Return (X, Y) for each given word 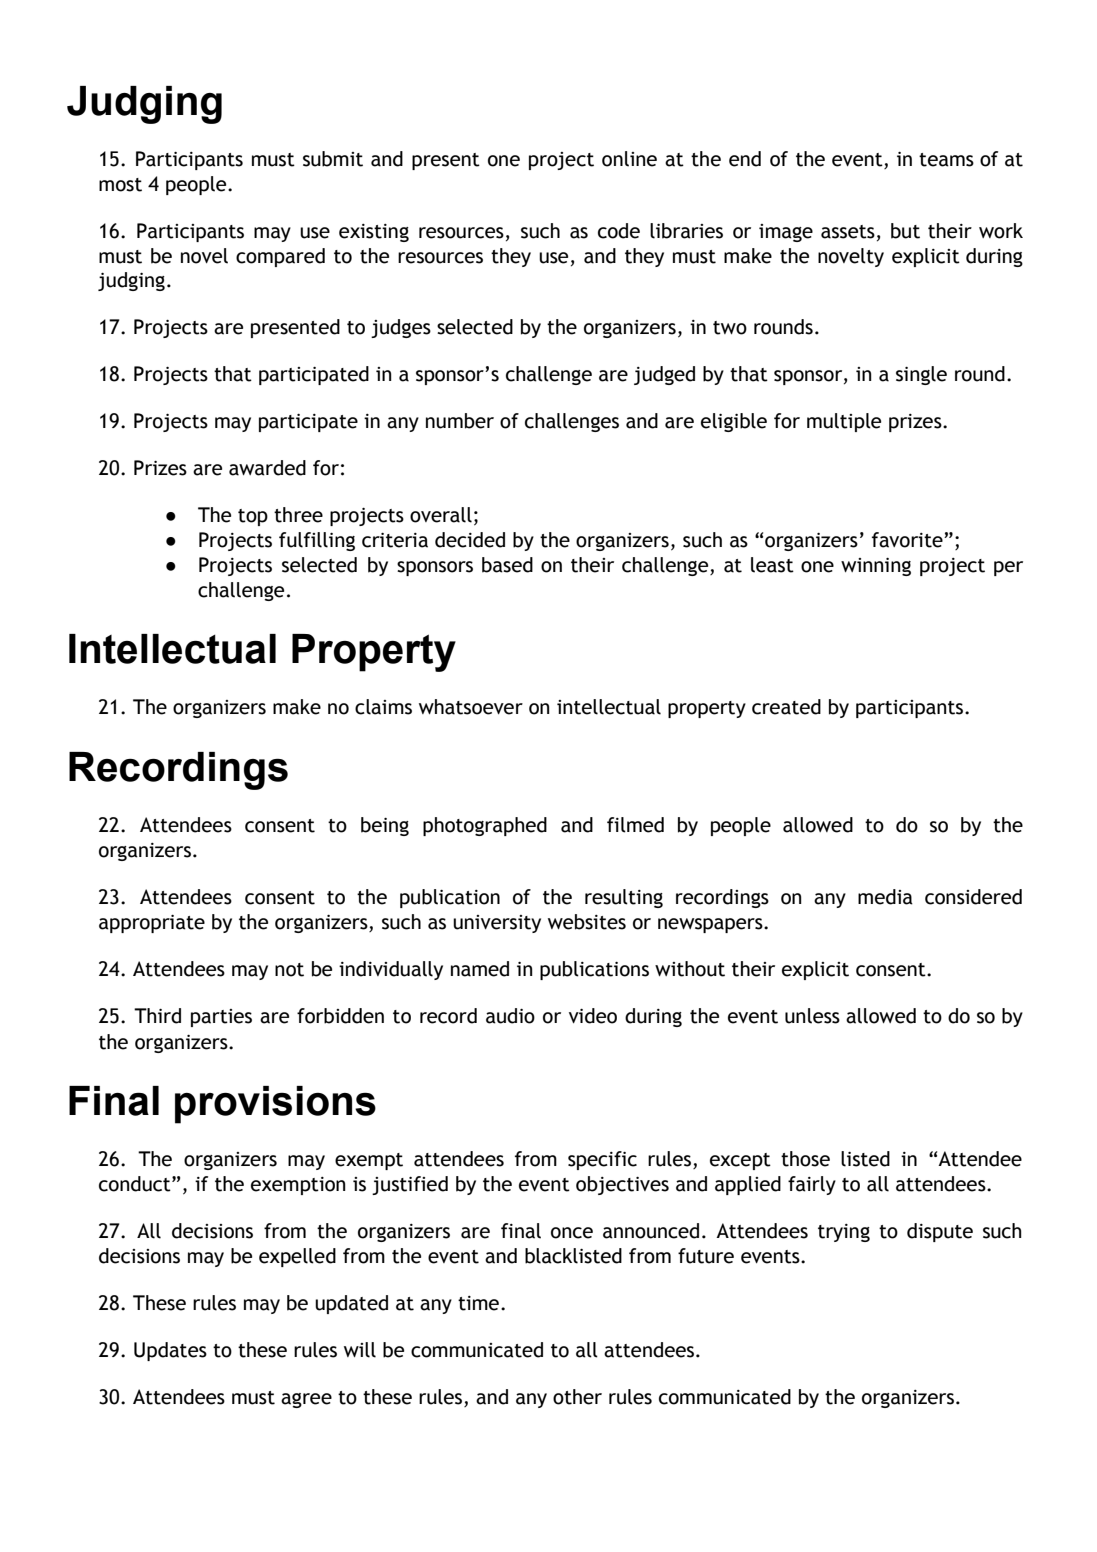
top (253, 517)
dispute (940, 1232)
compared (280, 257)
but (905, 231)
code (619, 231)
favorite (908, 540)
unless (812, 1016)
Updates (170, 1351)
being (385, 826)
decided (470, 540)
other (577, 1397)
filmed (635, 825)
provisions (275, 1105)
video (593, 1016)
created (786, 707)
